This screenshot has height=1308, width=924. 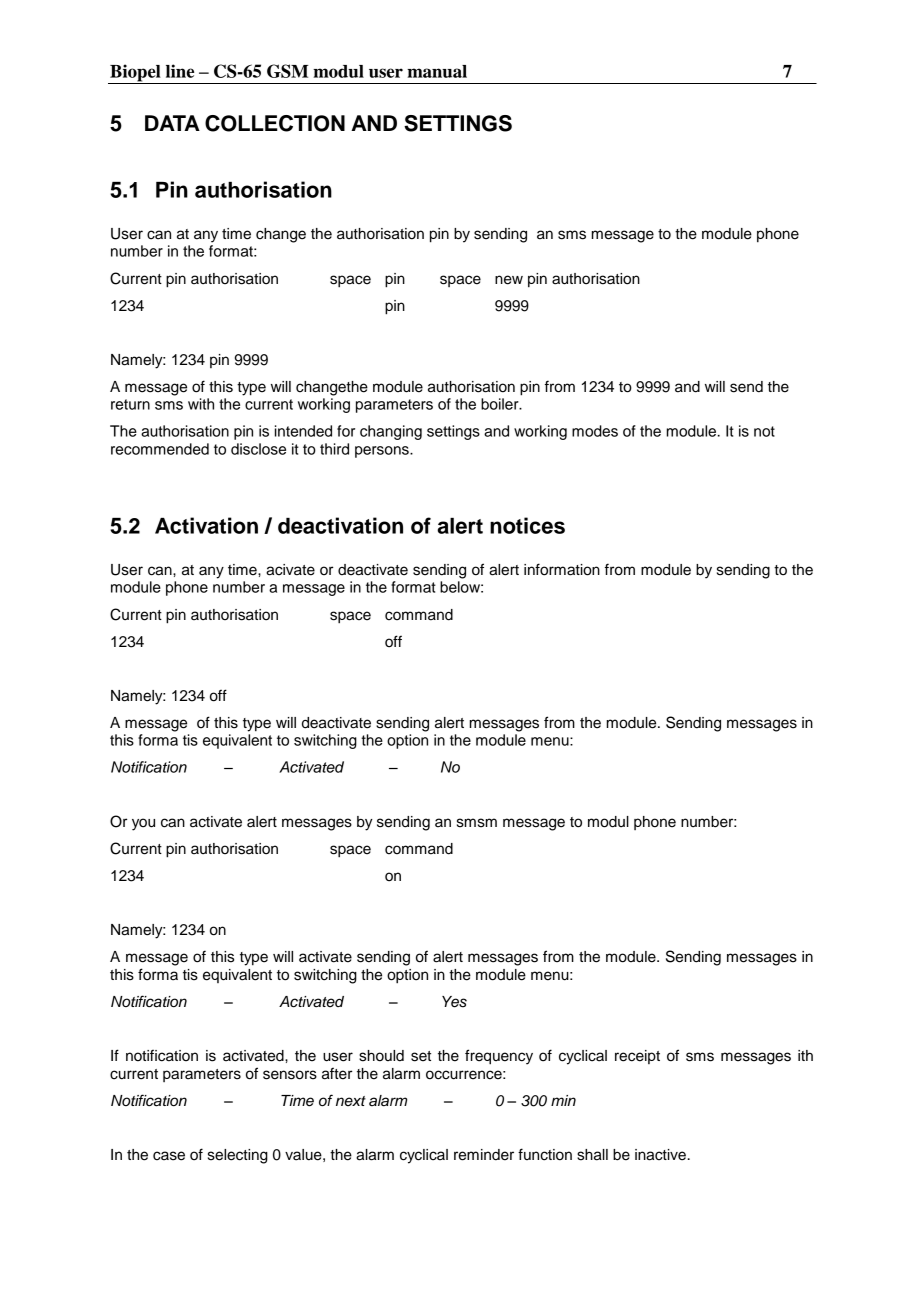 I want to click on you, so click(x=143, y=824).
